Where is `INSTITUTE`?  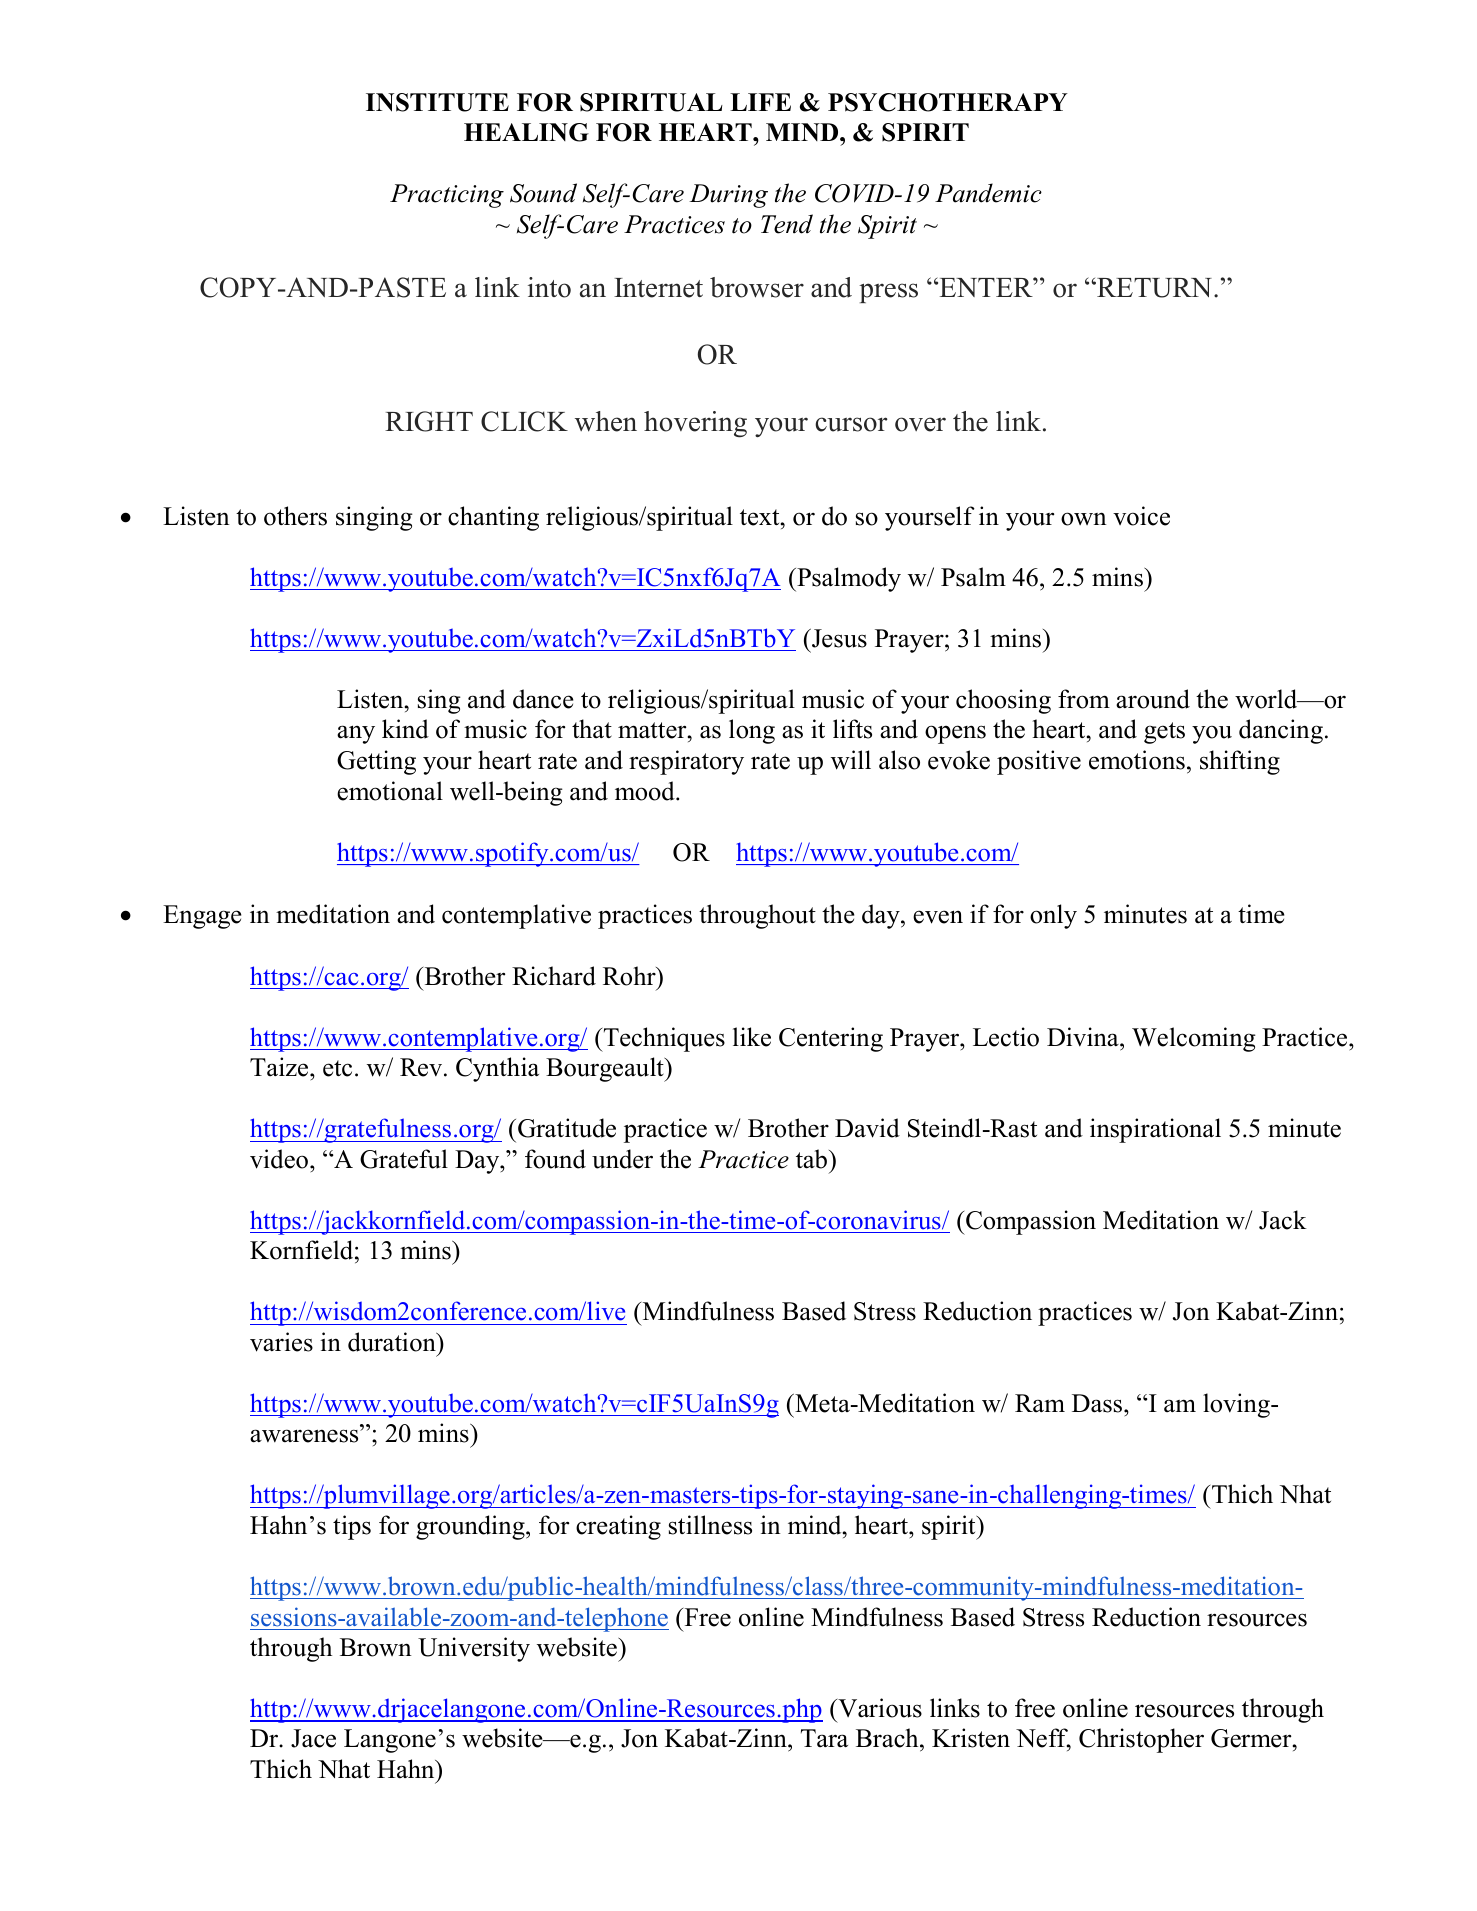 INSTITUTE is located at coordinates (437, 102).
